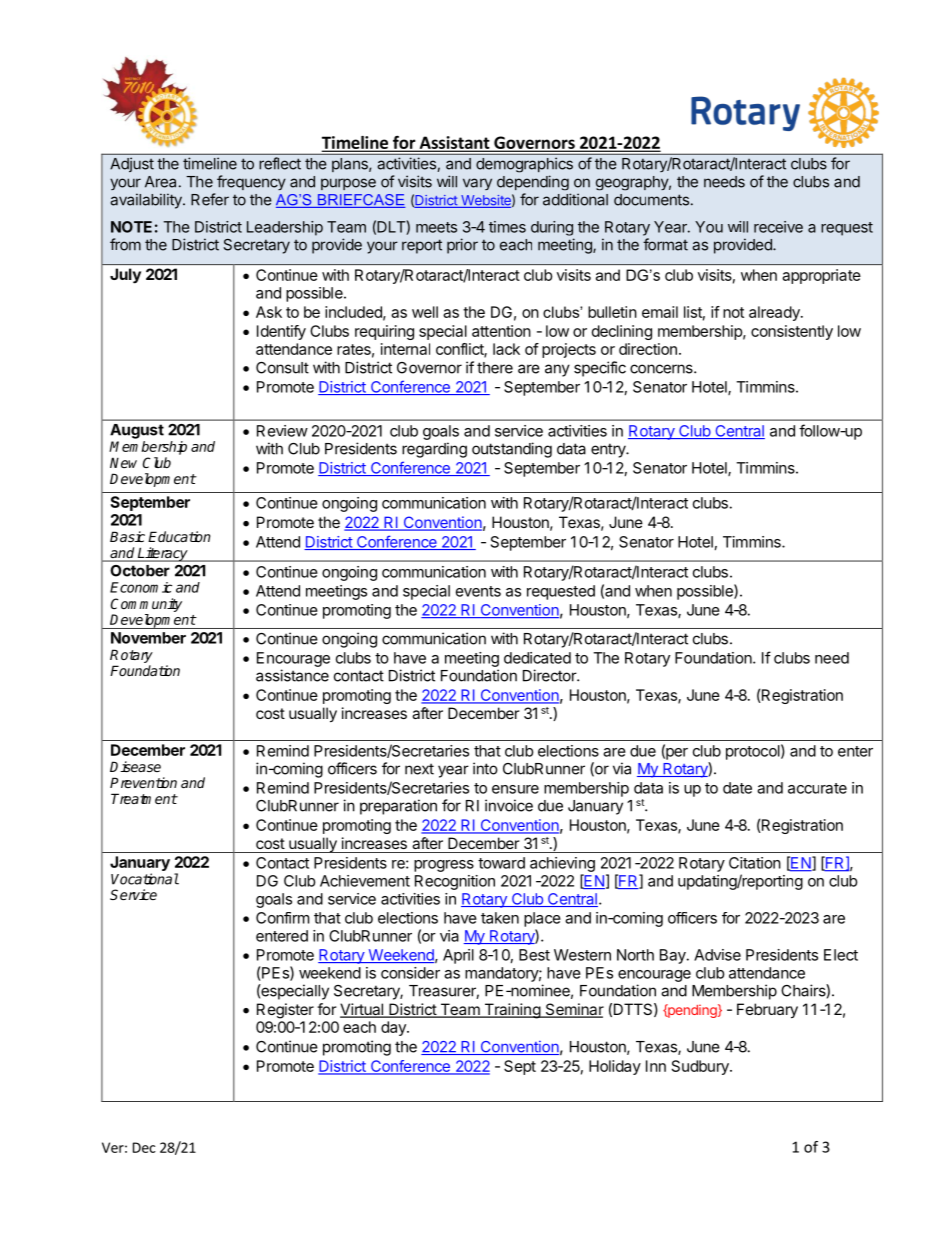 Image resolution: width=952 pixels, height=1233 pixels. I want to click on Register, so click(285, 1011).
